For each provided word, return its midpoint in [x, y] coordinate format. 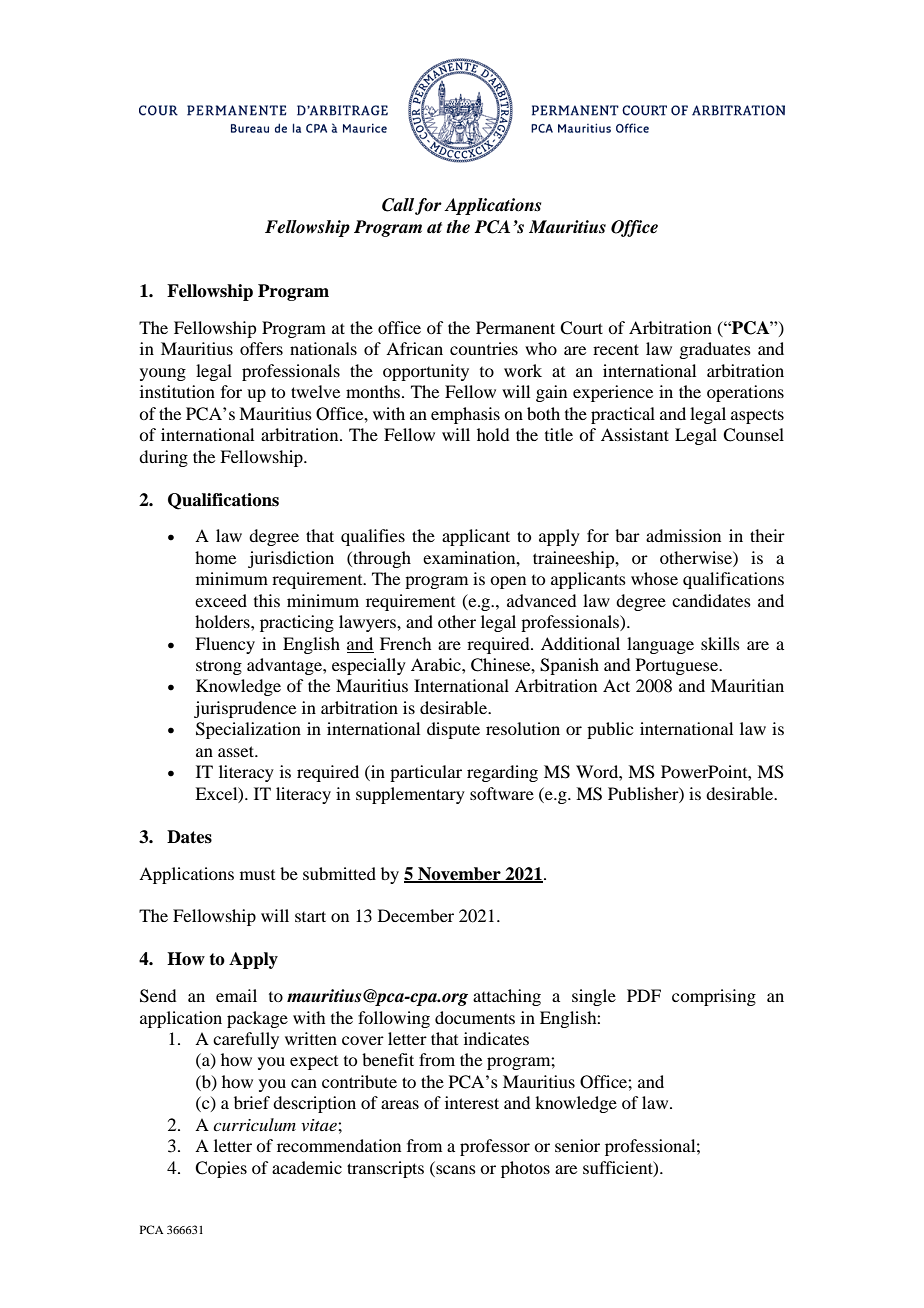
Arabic [437, 664]
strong [219, 667]
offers [261, 348]
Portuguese [678, 666]
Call [398, 205]
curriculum [254, 1124]
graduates [715, 350]
